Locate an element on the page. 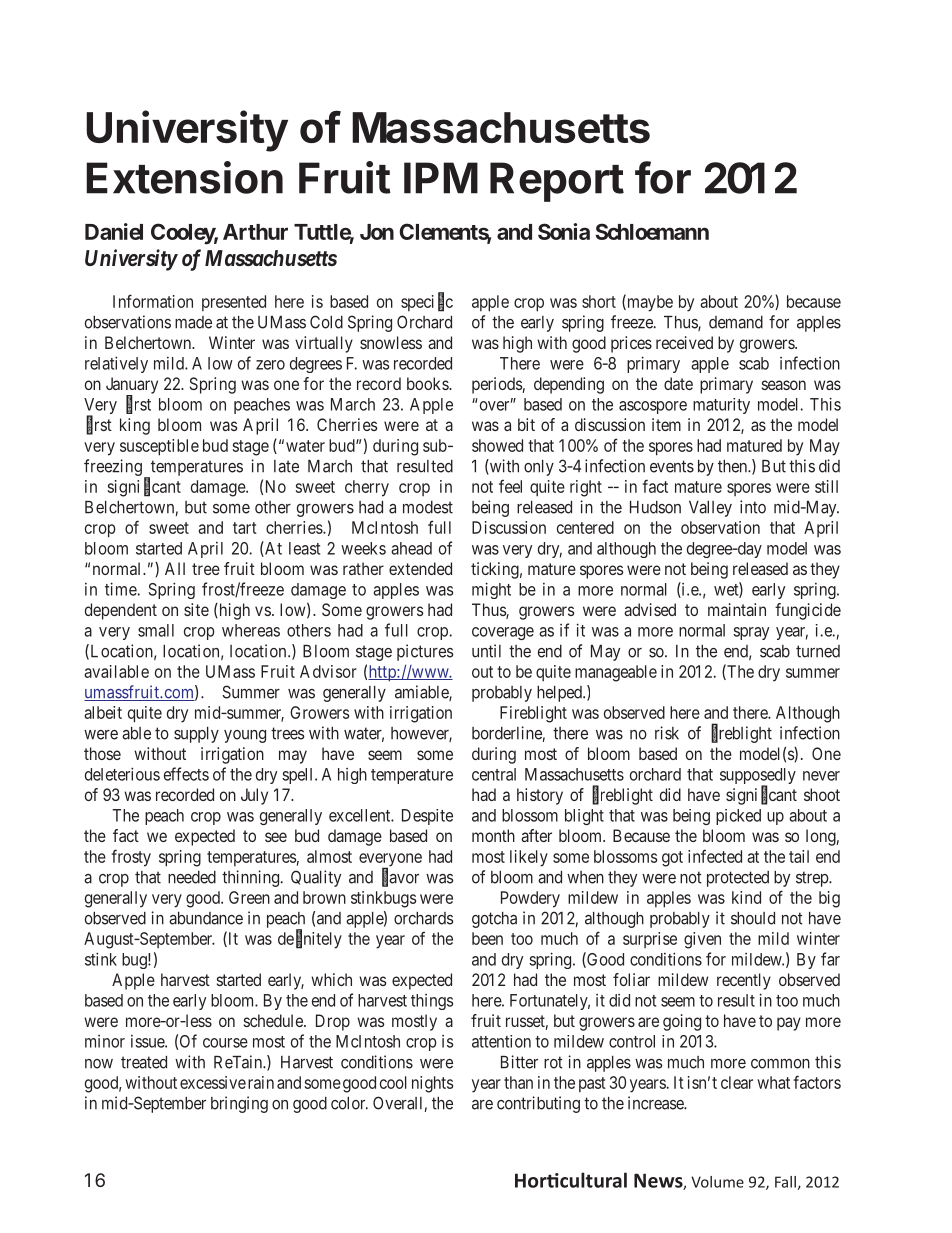  bringing is located at coordinates (239, 1104).
